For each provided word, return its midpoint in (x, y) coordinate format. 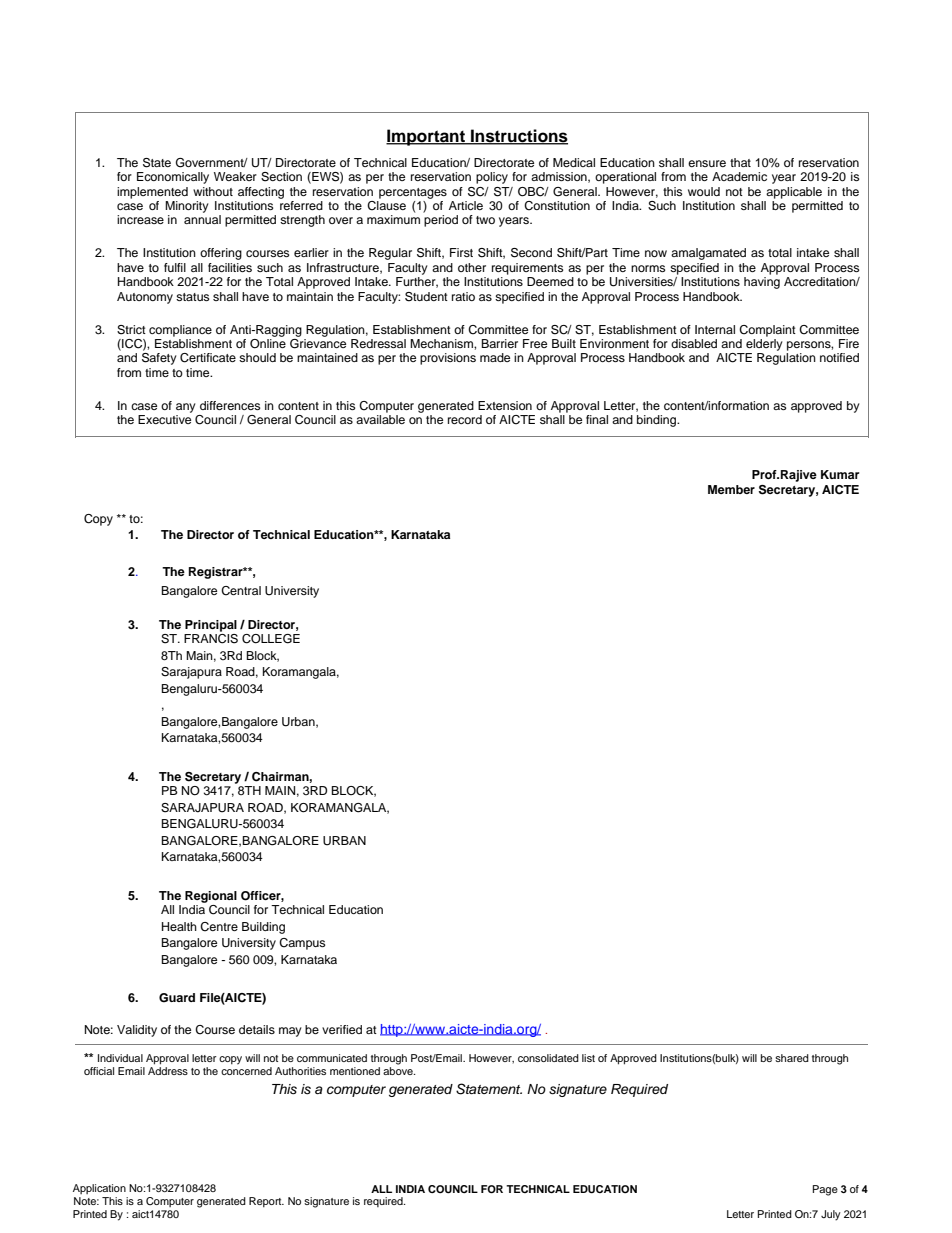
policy (492, 178)
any (186, 408)
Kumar (840, 474)
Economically (173, 178)
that (740, 162)
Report (266, 1202)
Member (731, 489)
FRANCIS (211, 637)
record (465, 419)
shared (792, 1058)
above (399, 1071)
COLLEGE (271, 639)
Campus (302, 944)
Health (179, 926)
